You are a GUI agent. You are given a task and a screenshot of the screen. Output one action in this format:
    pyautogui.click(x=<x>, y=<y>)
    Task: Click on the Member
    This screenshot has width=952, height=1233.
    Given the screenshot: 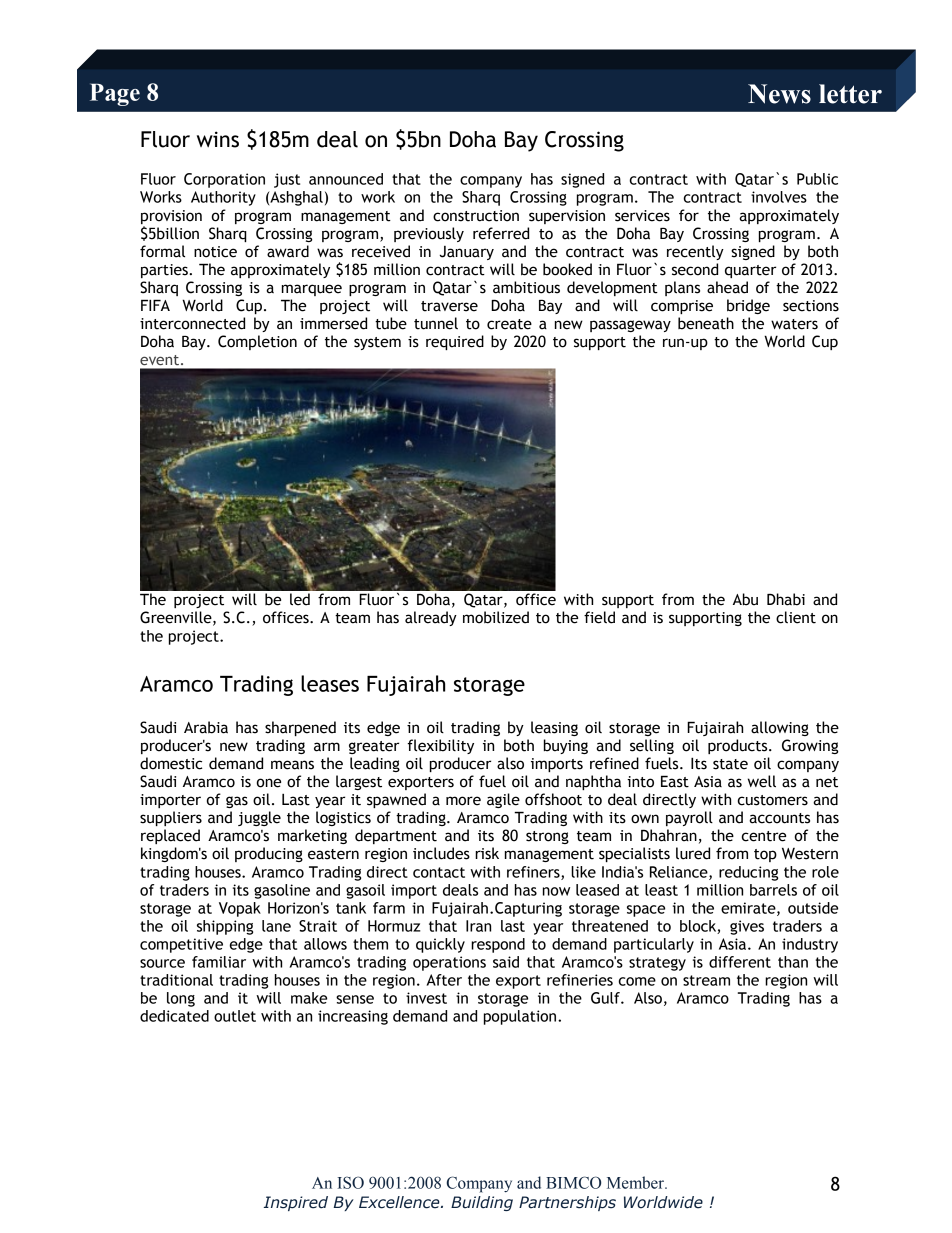 What is the action you would take?
    pyautogui.click(x=636, y=1182)
